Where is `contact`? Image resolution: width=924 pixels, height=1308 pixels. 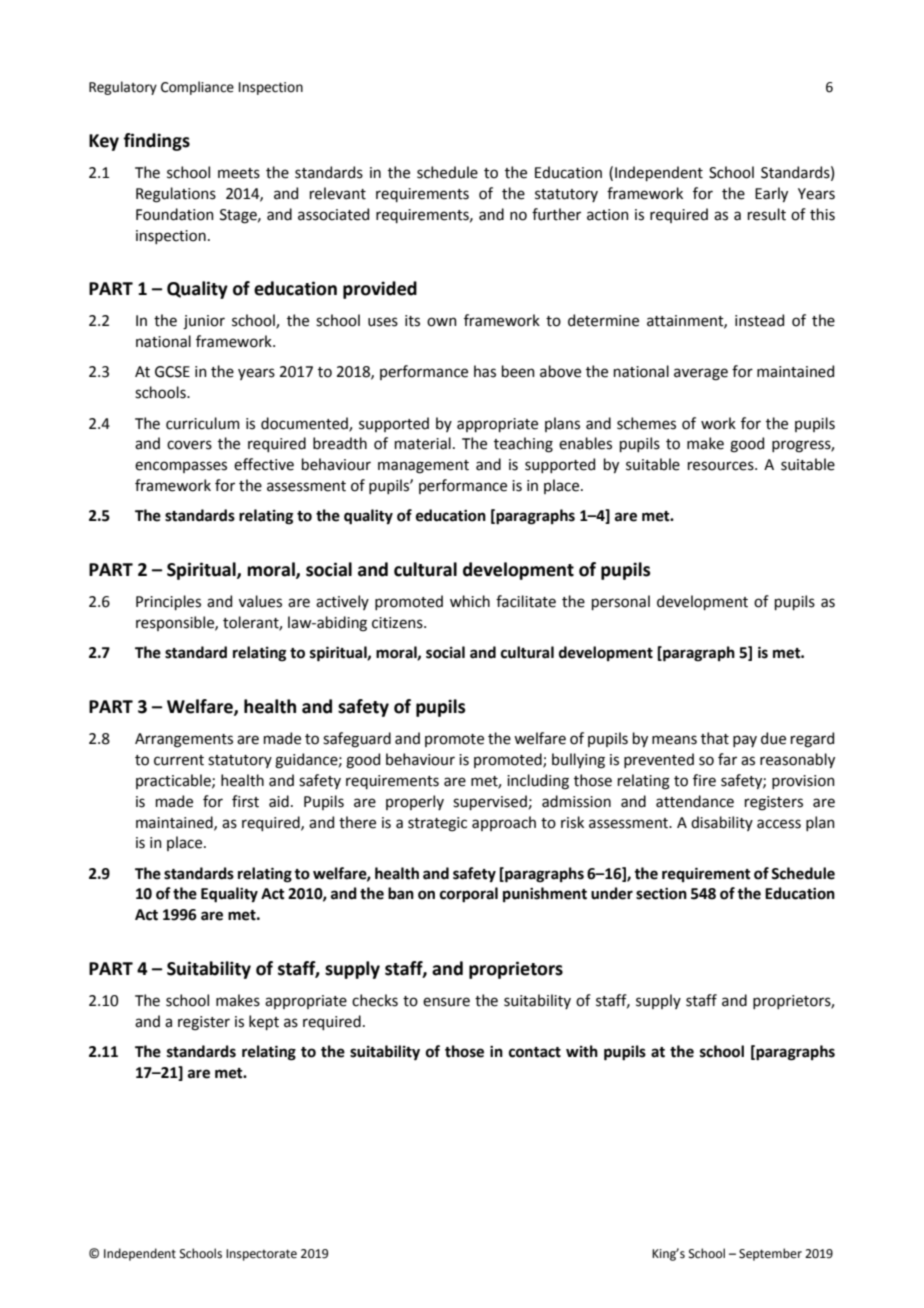 contact is located at coordinates (535, 1052).
